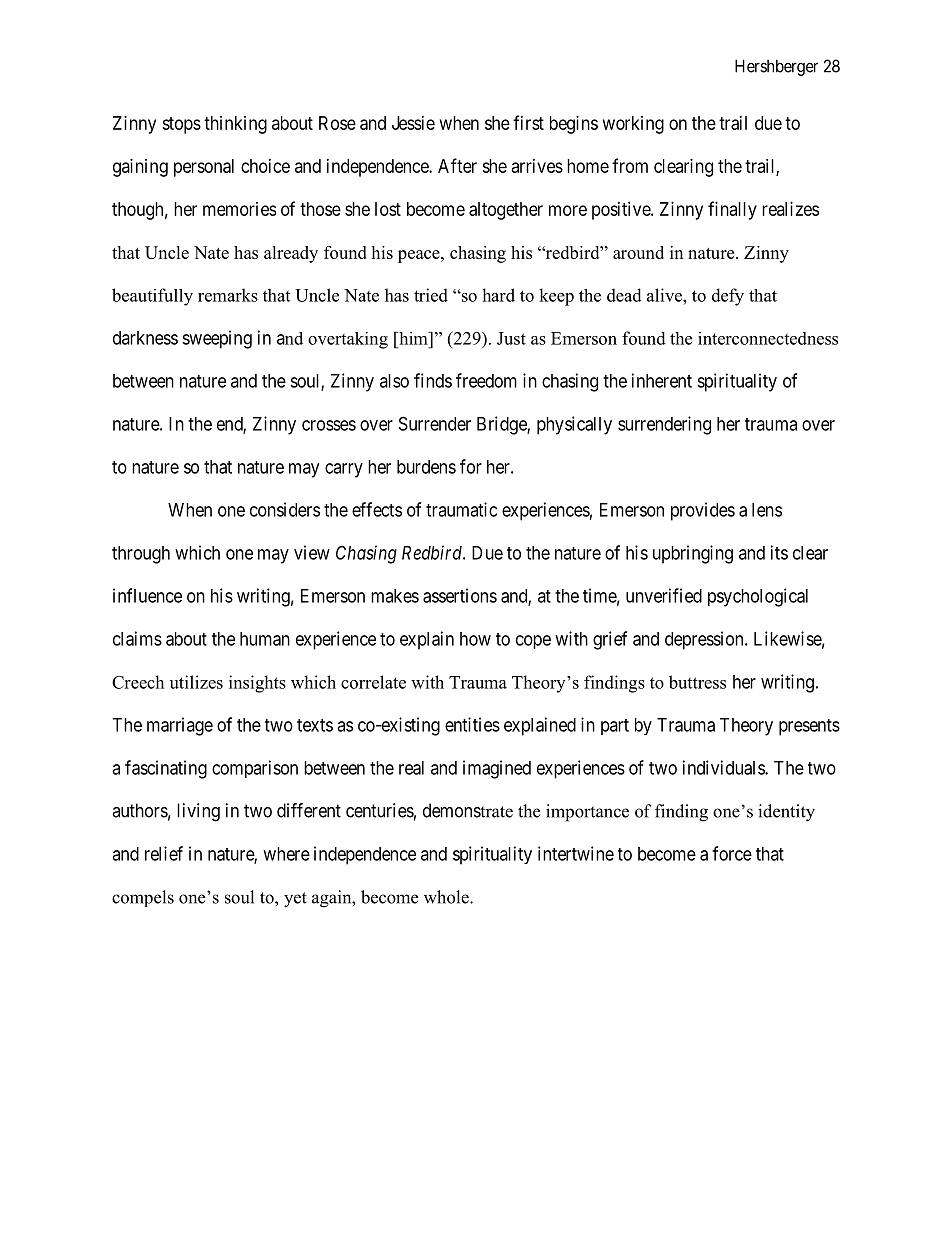 The height and width of the screenshot is (1233, 952). I want to click on inherent, so click(662, 380).
